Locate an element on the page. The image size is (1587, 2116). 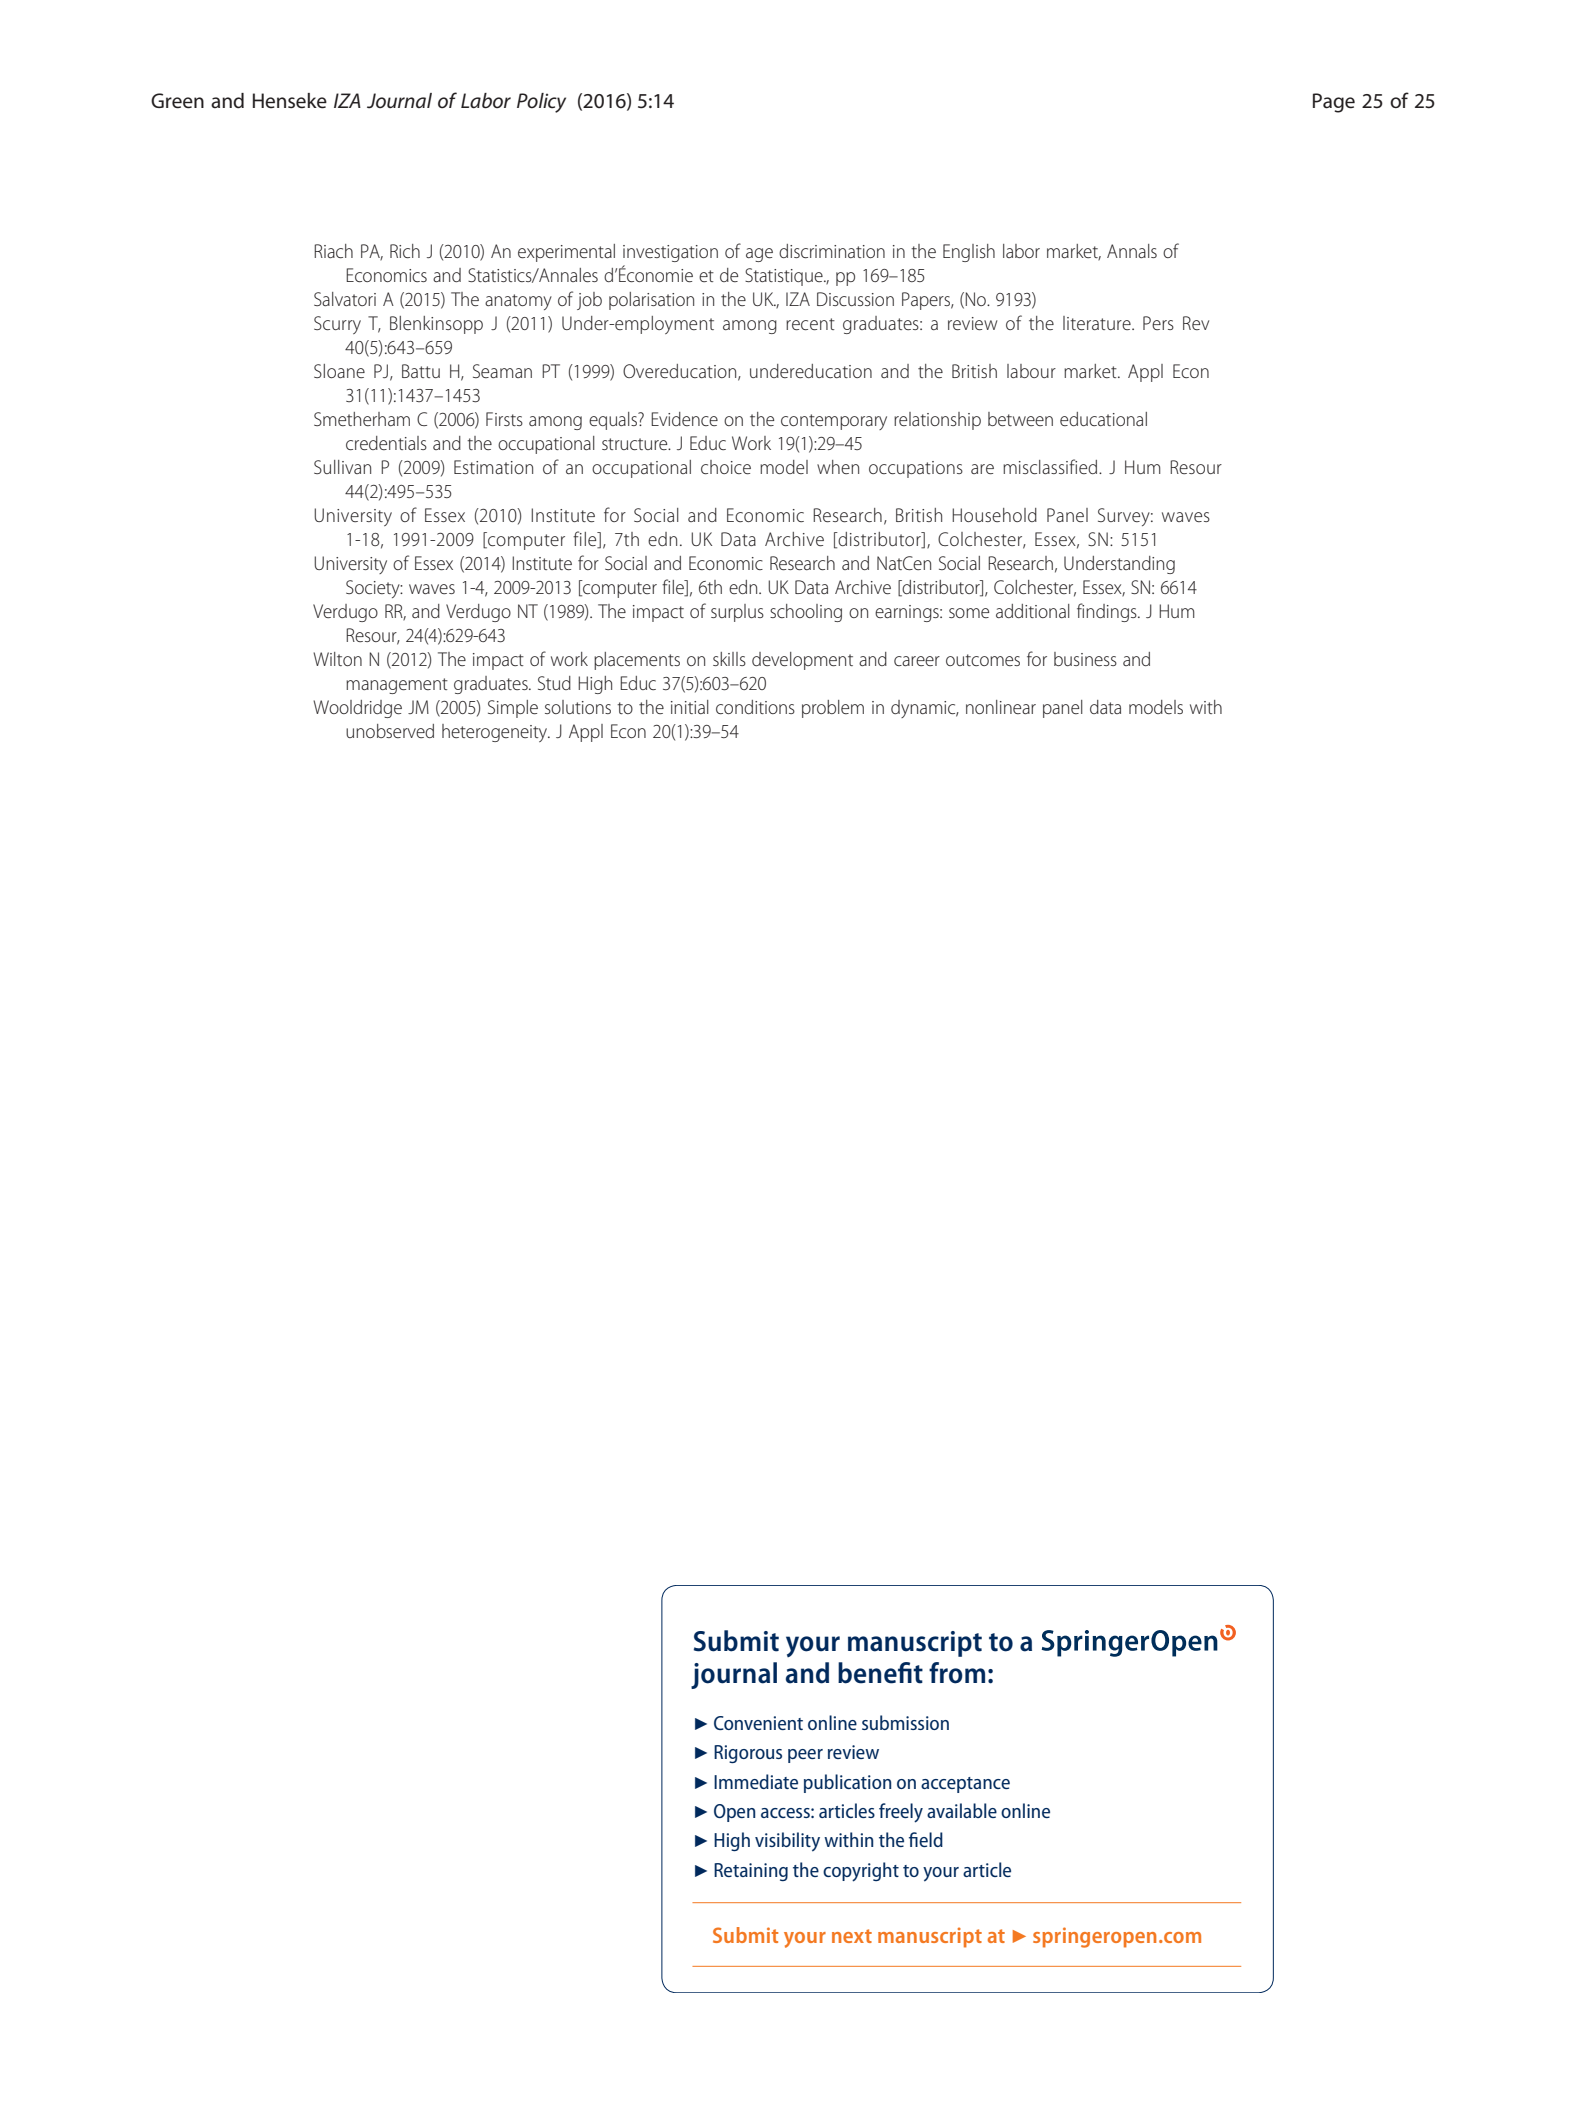
Retaining is located at coordinates (751, 1872).
